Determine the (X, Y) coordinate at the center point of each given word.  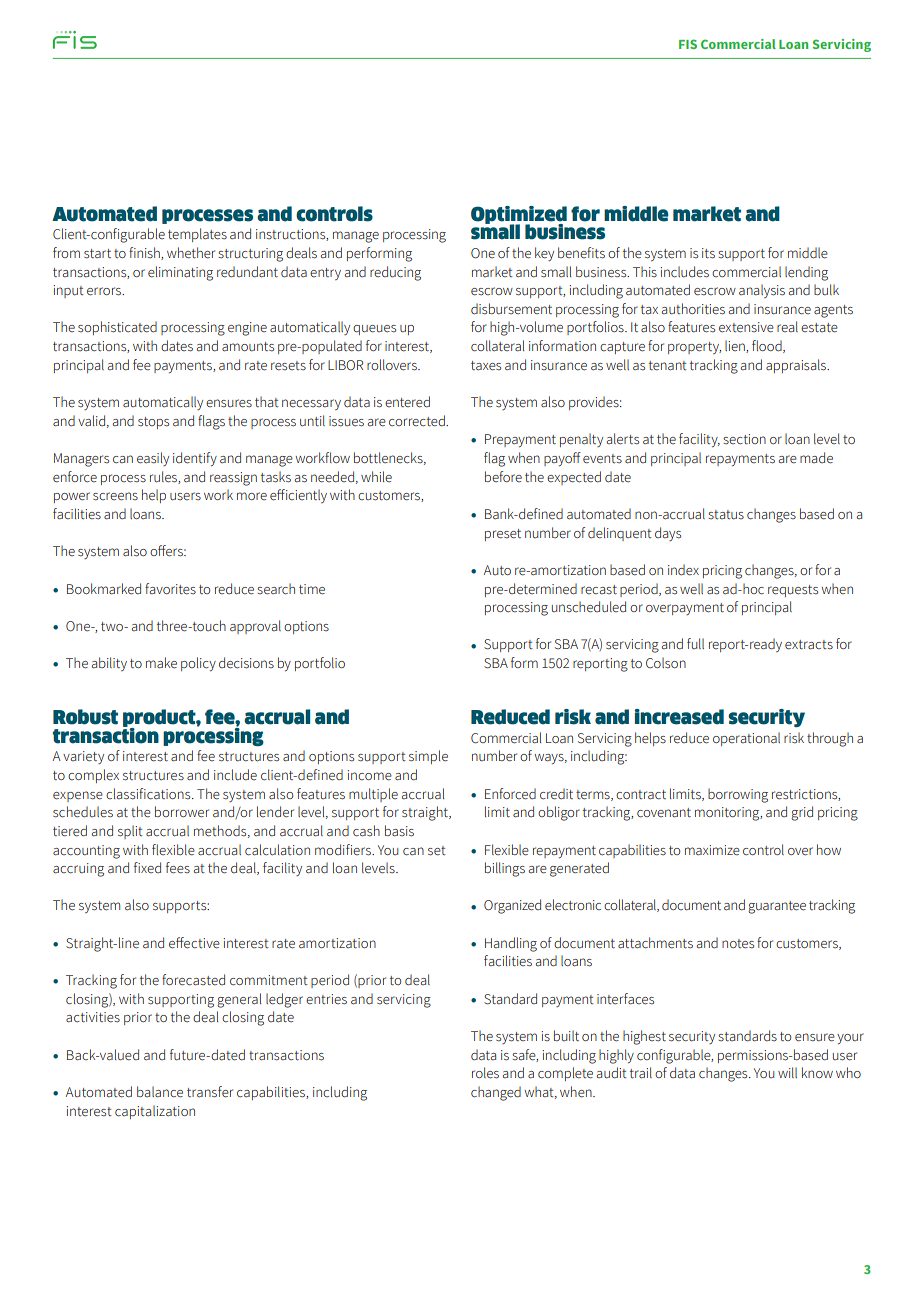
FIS (688, 44)
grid (802, 813)
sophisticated (117, 328)
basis (399, 831)
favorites (170, 589)
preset (503, 535)
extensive (746, 327)
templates (197, 235)
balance (160, 1092)
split (130, 832)
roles (485, 1073)
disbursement (511, 309)
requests (793, 591)
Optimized (519, 216)
